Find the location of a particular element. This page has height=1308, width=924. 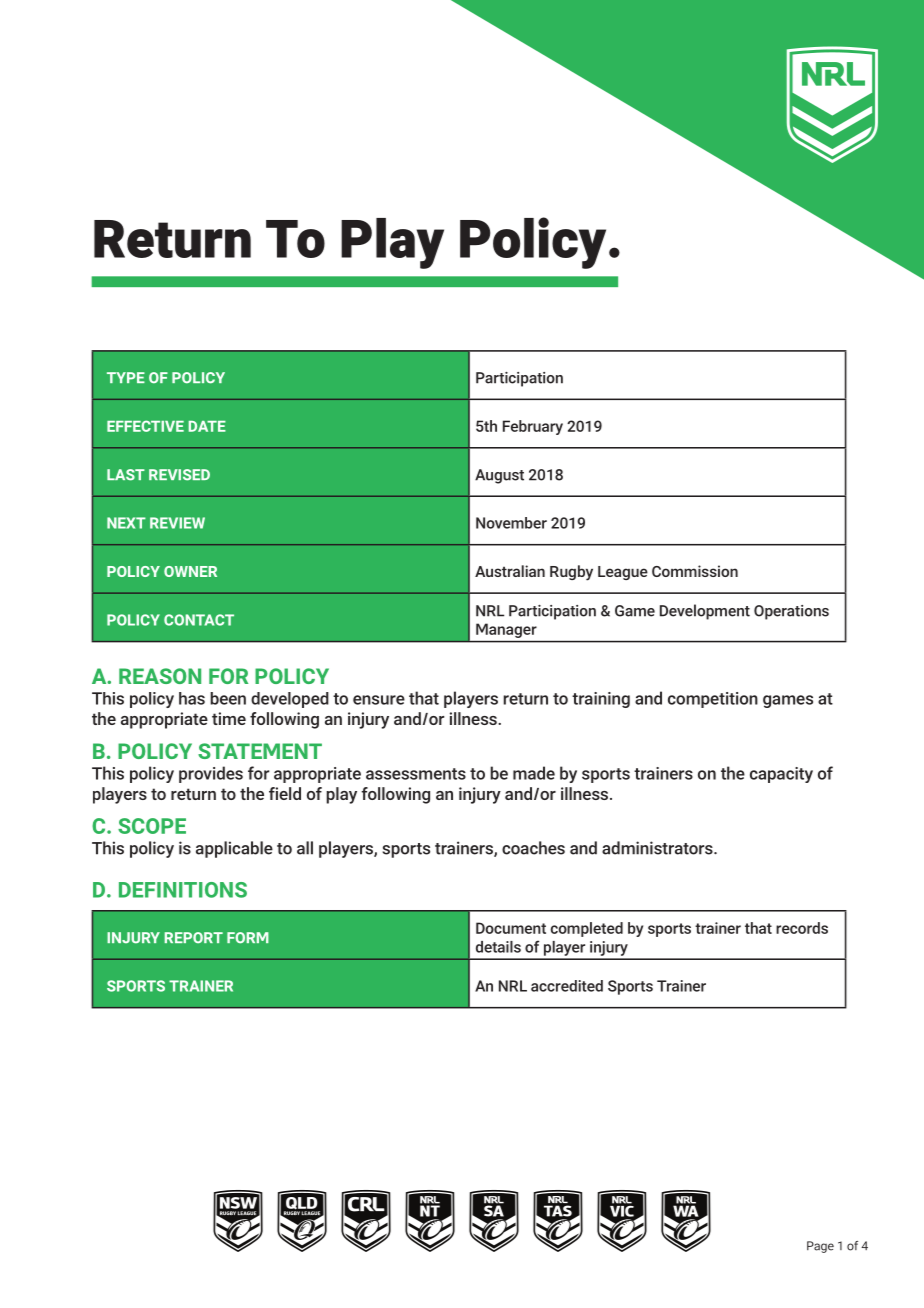

Page is located at coordinates (820, 1247).
